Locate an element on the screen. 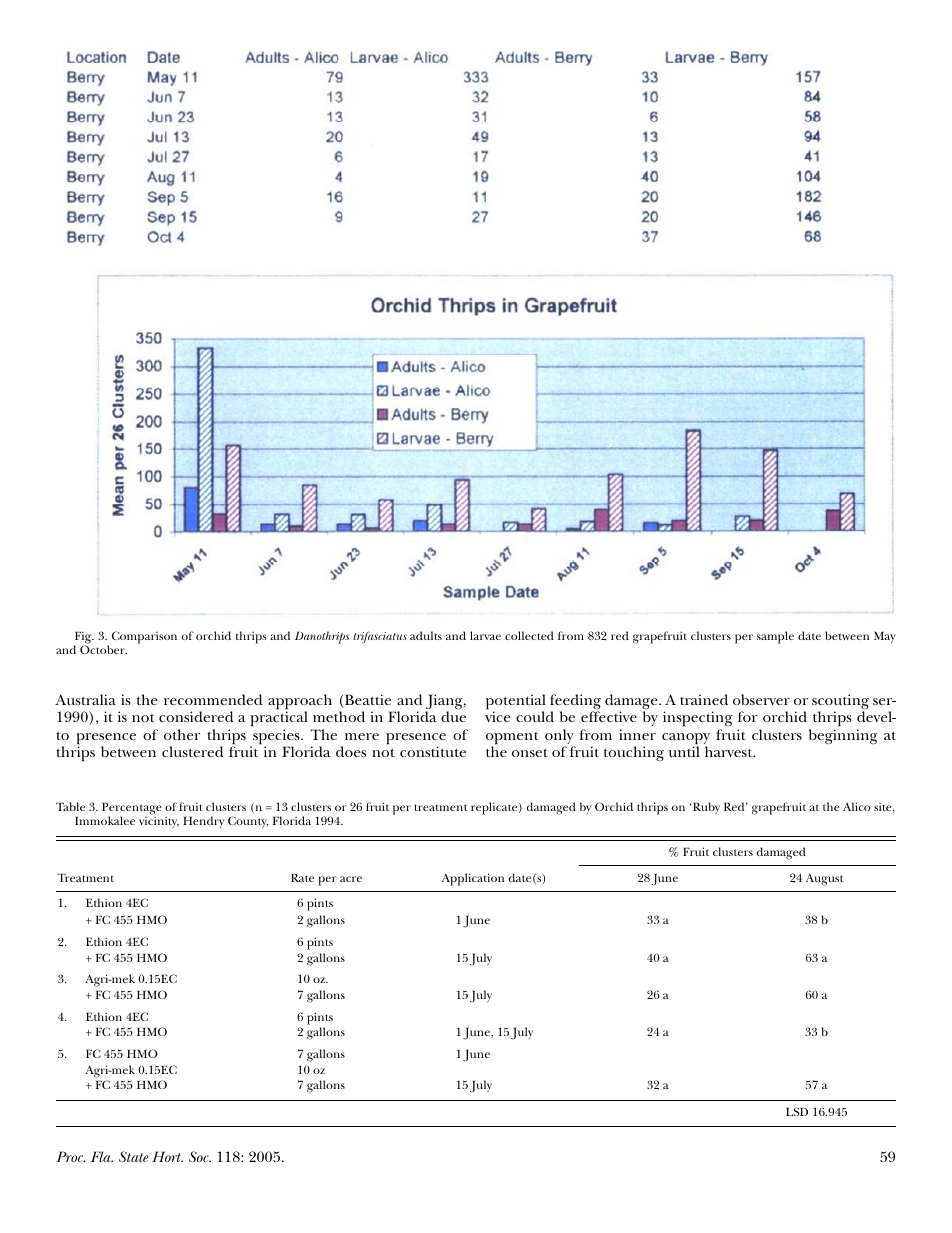  August is located at coordinates (825, 879).
